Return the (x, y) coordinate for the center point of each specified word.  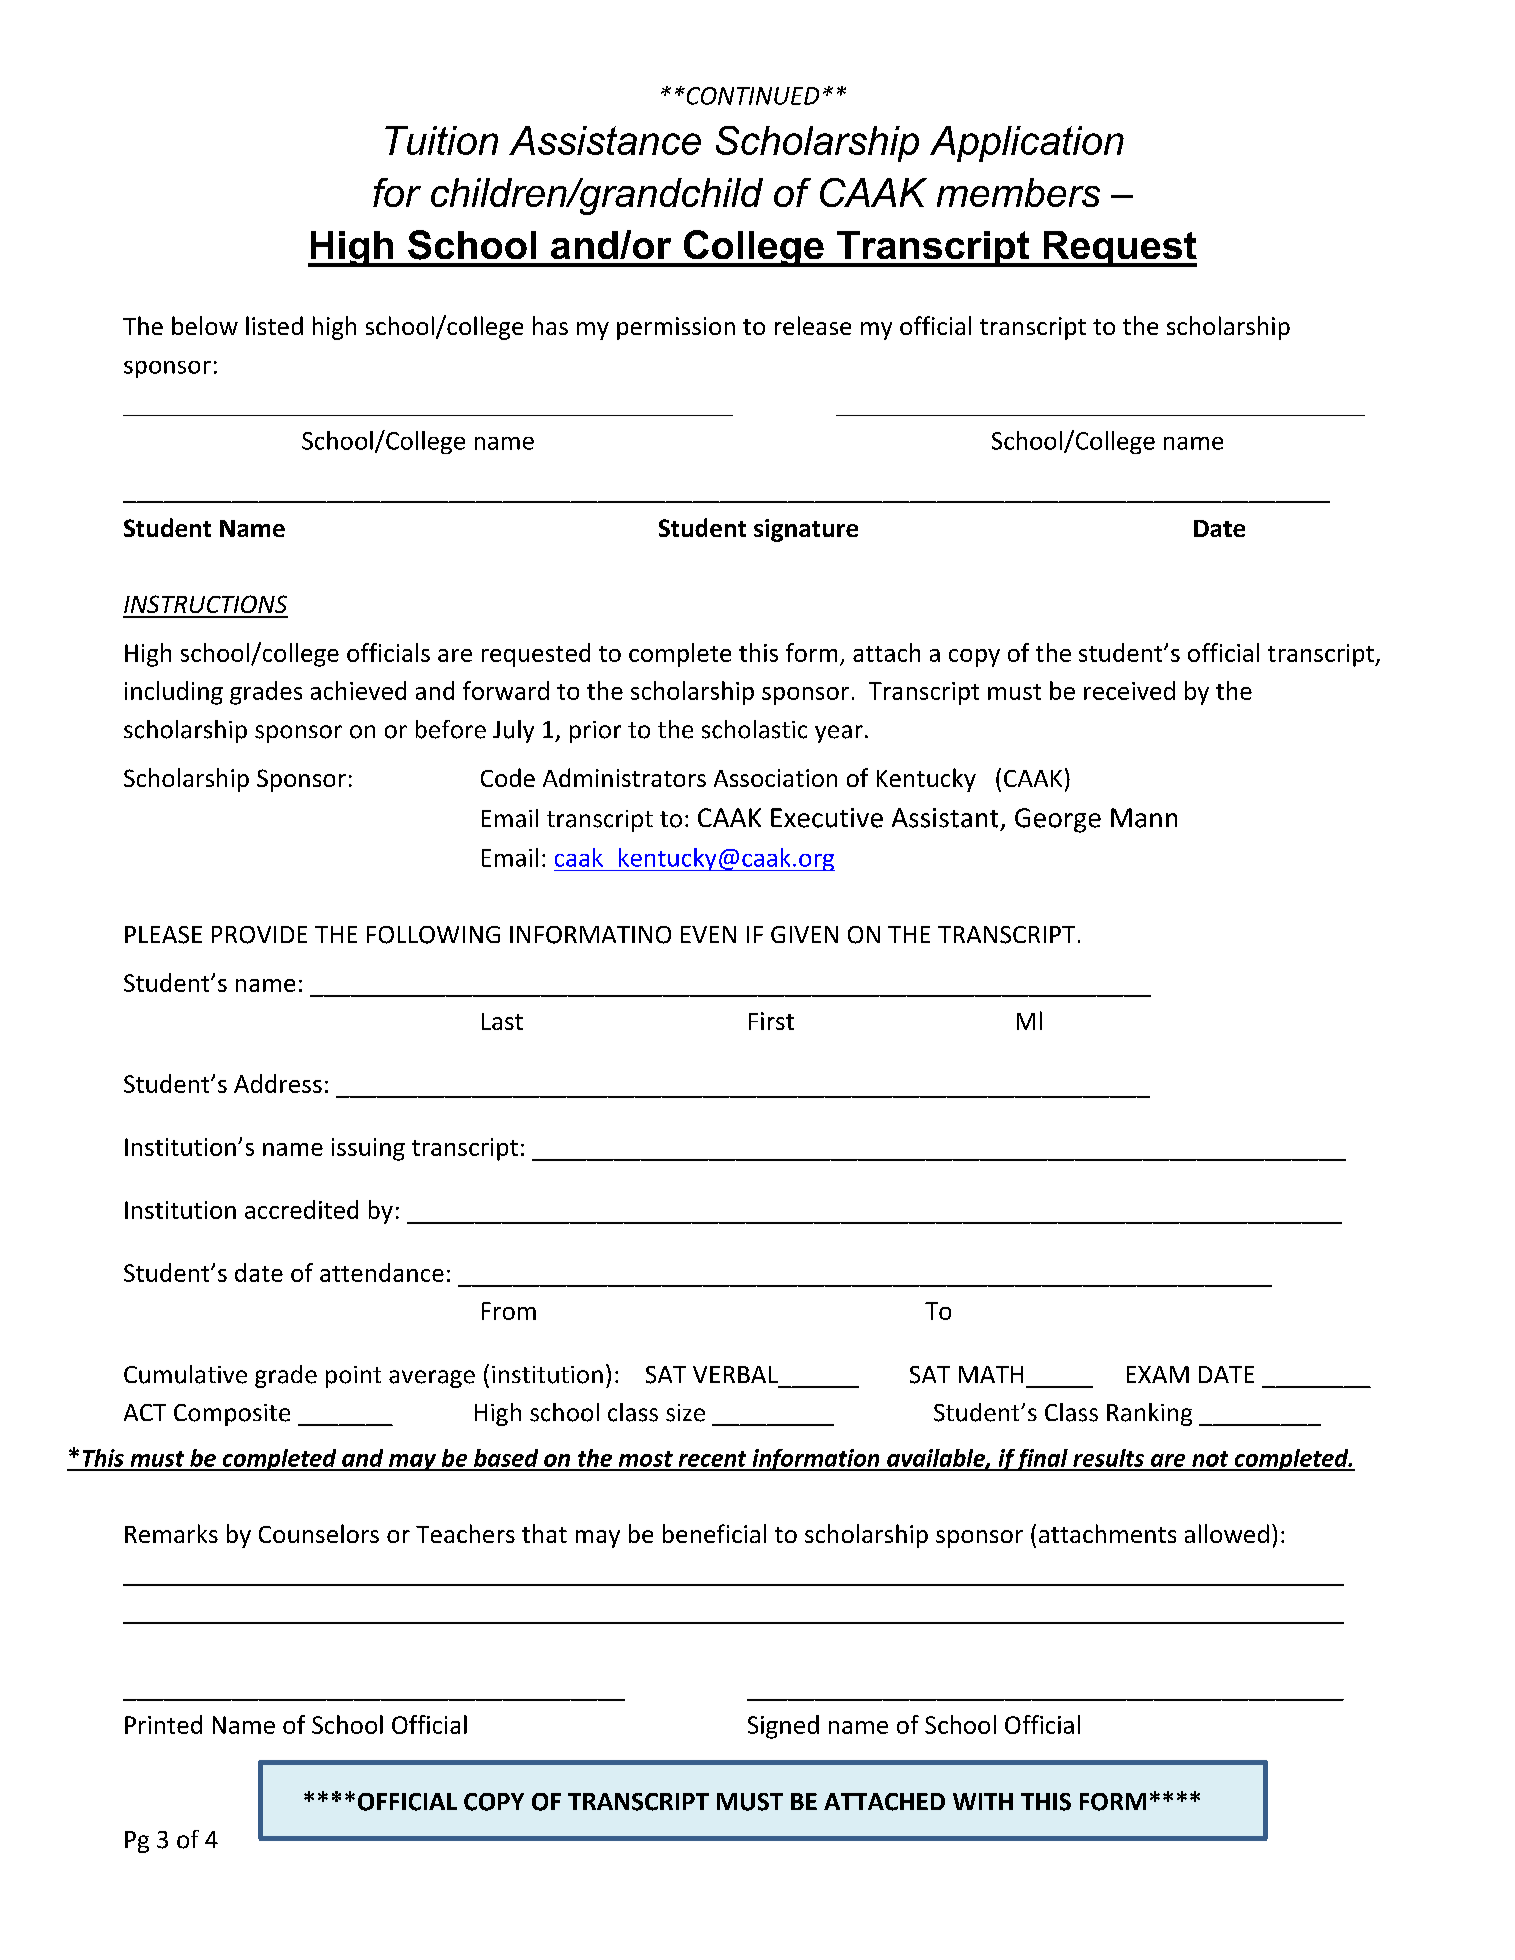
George (1058, 820)
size (685, 1413)
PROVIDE (259, 935)
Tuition (441, 140)
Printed (163, 1724)
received (1129, 690)
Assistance (605, 140)
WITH (983, 1801)
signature (806, 530)
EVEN (708, 934)
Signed (783, 1727)
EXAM (1158, 1374)
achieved (358, 690)
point (353, 1377)
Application (1027, 144)
